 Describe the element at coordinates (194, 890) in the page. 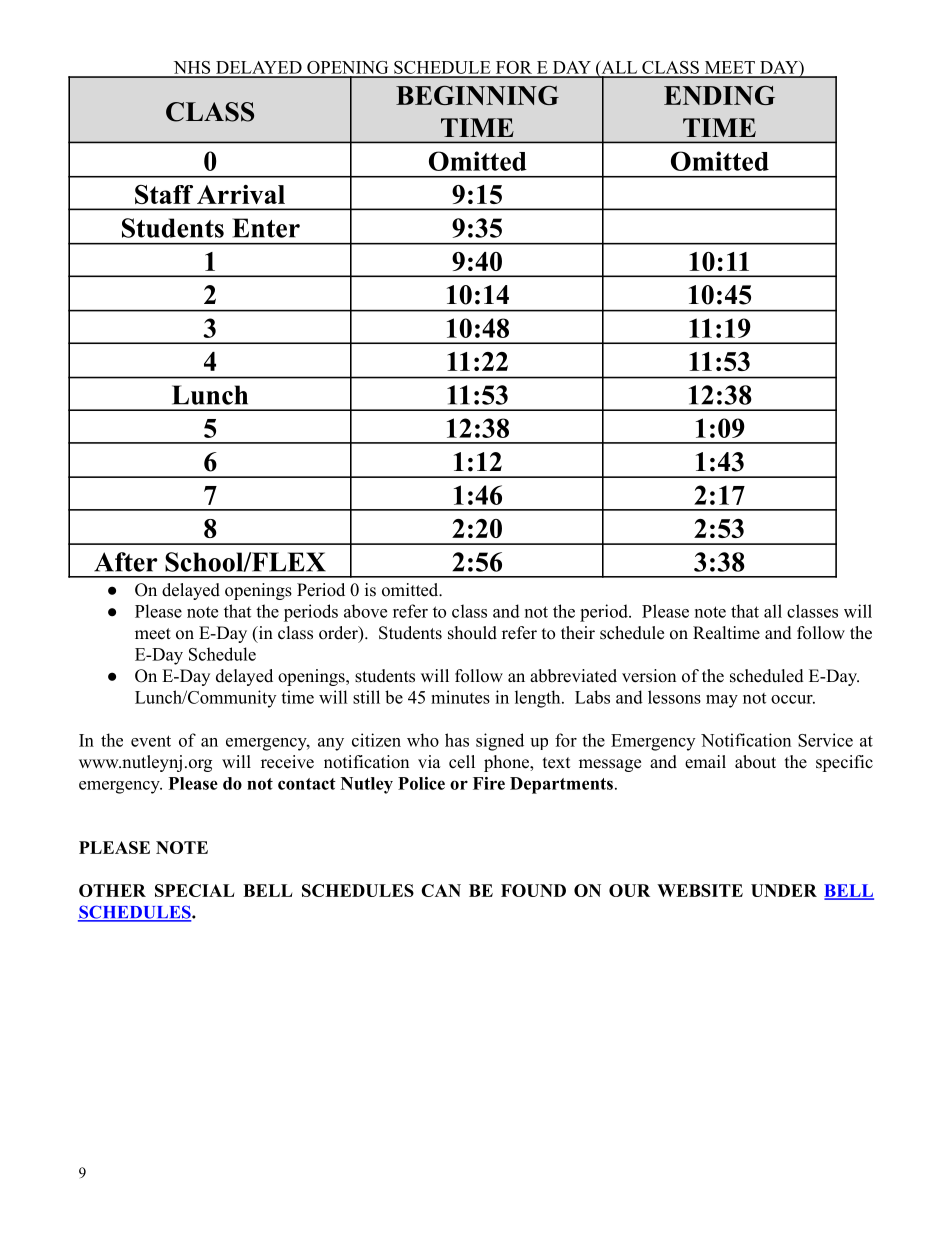

I see `SPECIAL` at that location.
